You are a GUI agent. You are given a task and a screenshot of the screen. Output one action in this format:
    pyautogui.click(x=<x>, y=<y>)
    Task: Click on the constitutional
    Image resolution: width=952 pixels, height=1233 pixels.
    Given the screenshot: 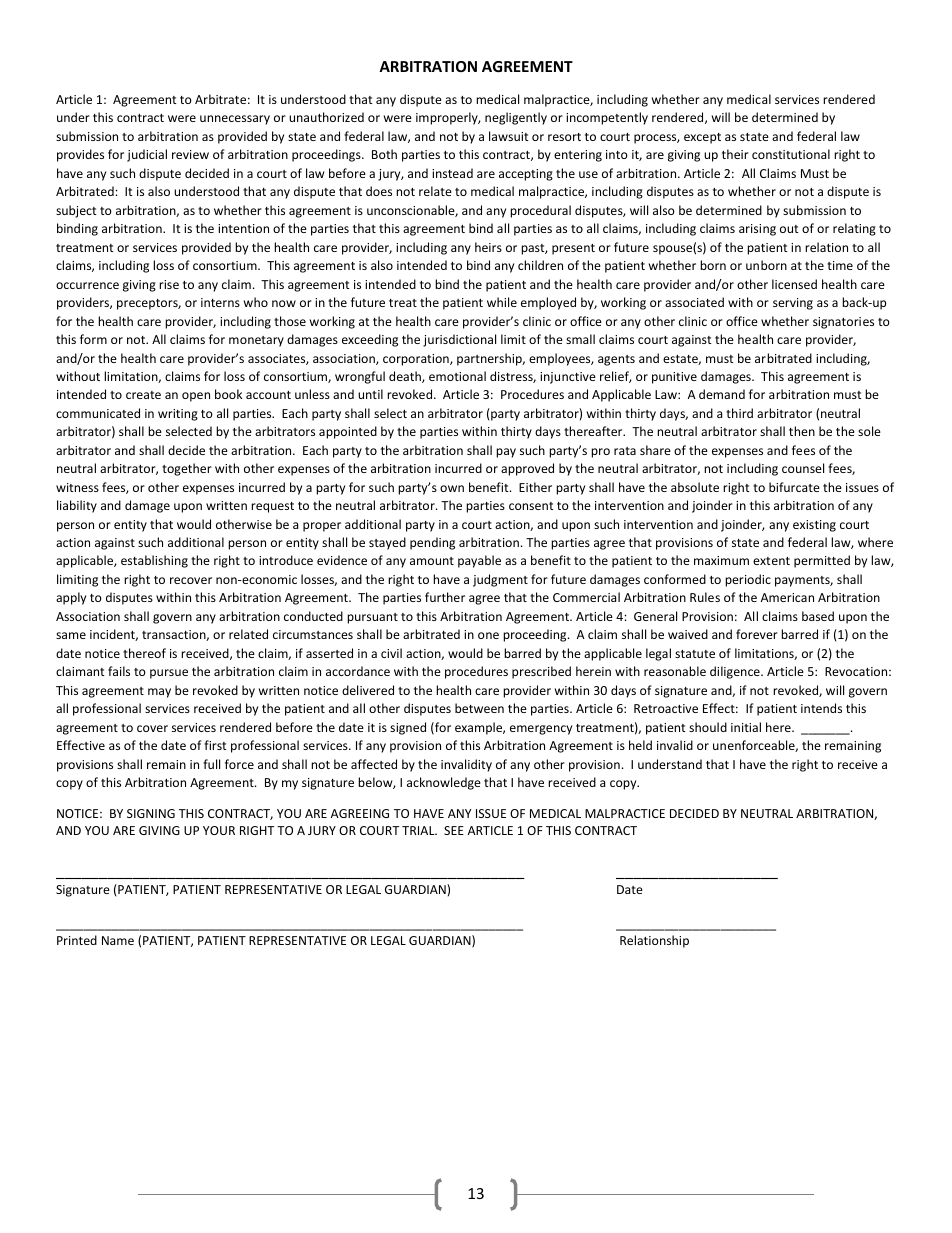 What is the action you would take?
    pyautogui.click(x=791, y=154)
